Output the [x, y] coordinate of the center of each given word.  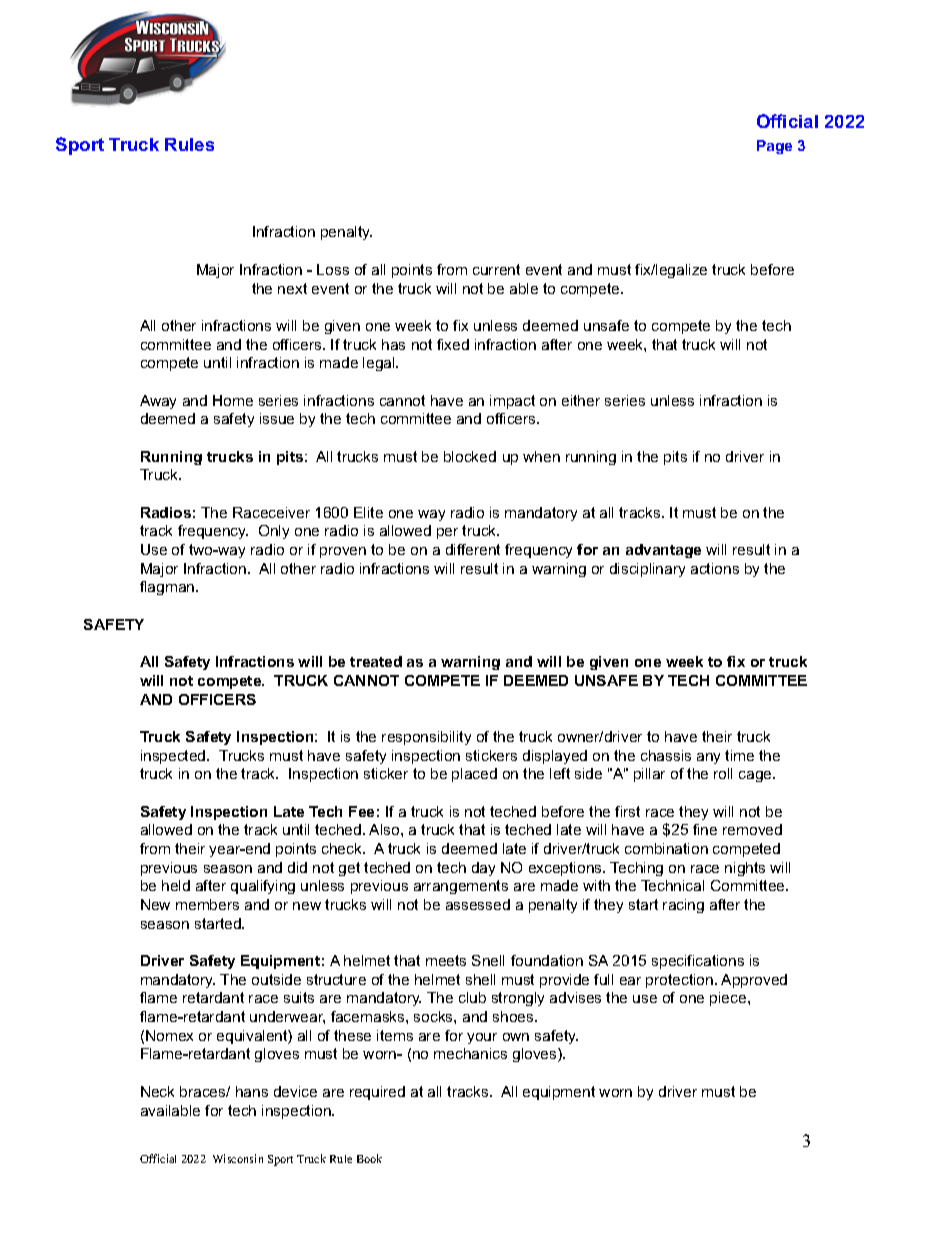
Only [274, 532]
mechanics [470, 1053]
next [292, 288]
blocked [470, 456]
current [496, 269]
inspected [174, 757]
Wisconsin [238, 1158]
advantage [663, 551]
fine [705, 829]
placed [474, 775]
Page [774, 147]
